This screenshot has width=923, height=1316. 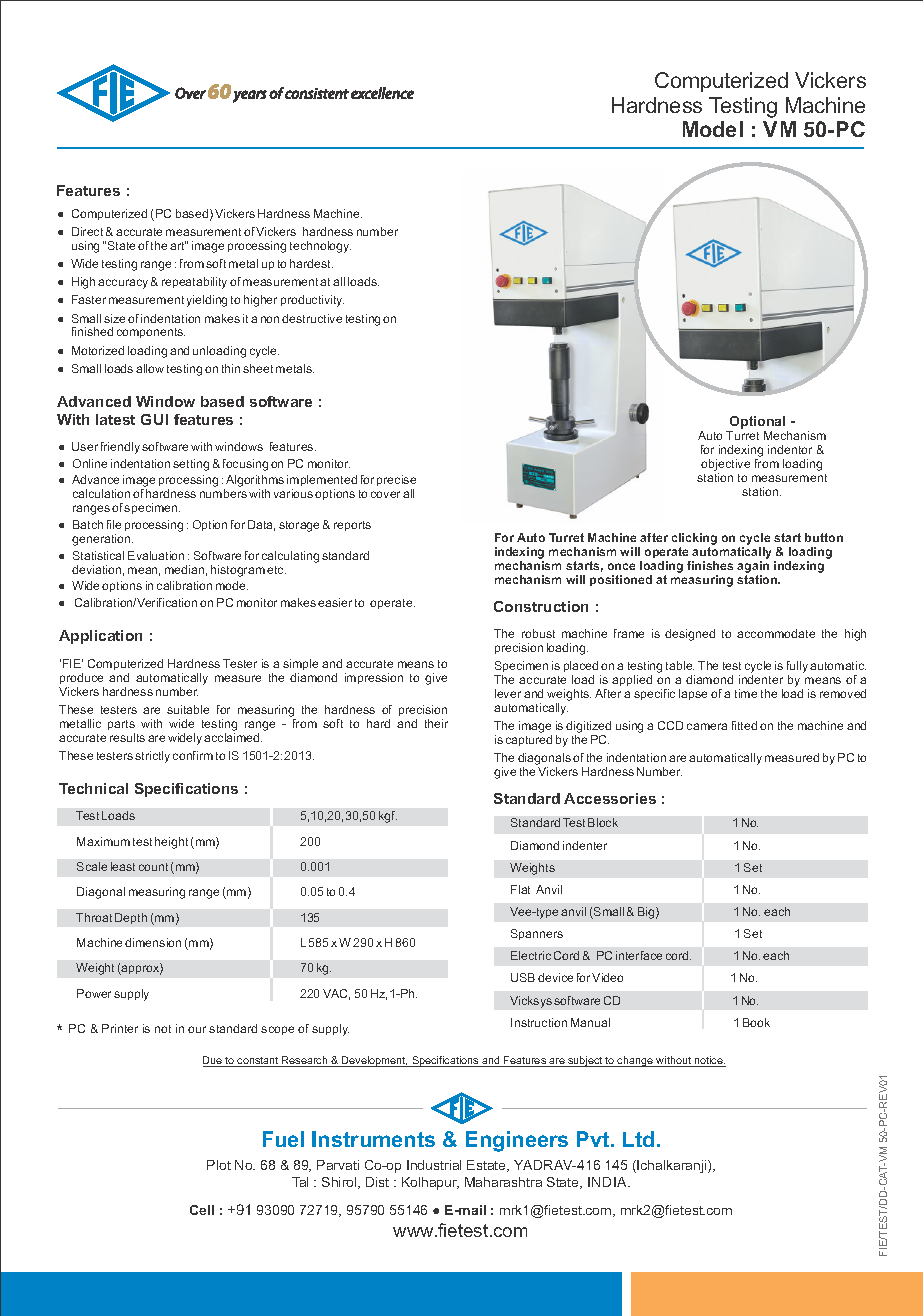 I want to click on count, so click(x=153, y=867).
